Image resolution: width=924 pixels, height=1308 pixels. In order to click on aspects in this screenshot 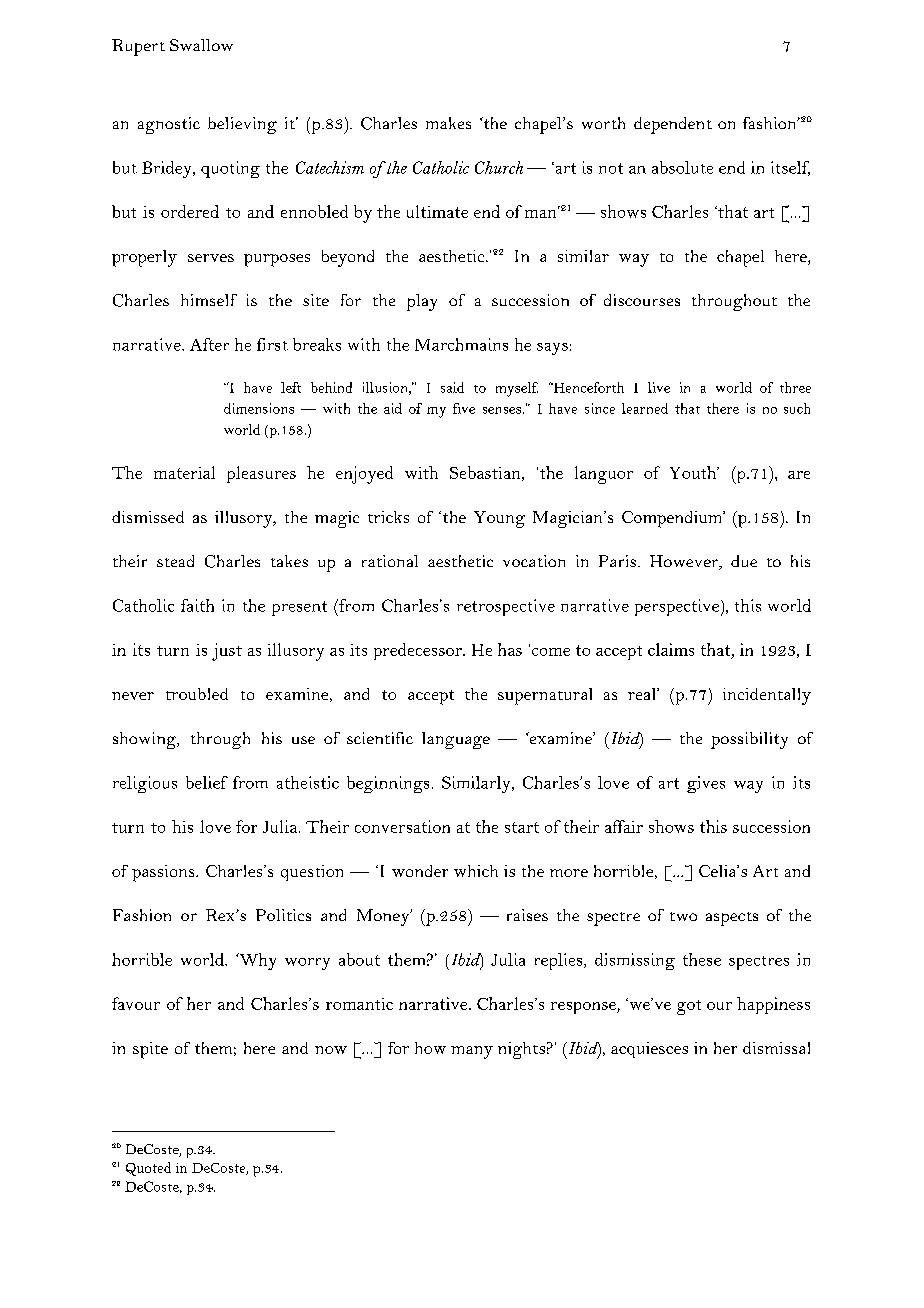, I will do `click(732, 919)`.
